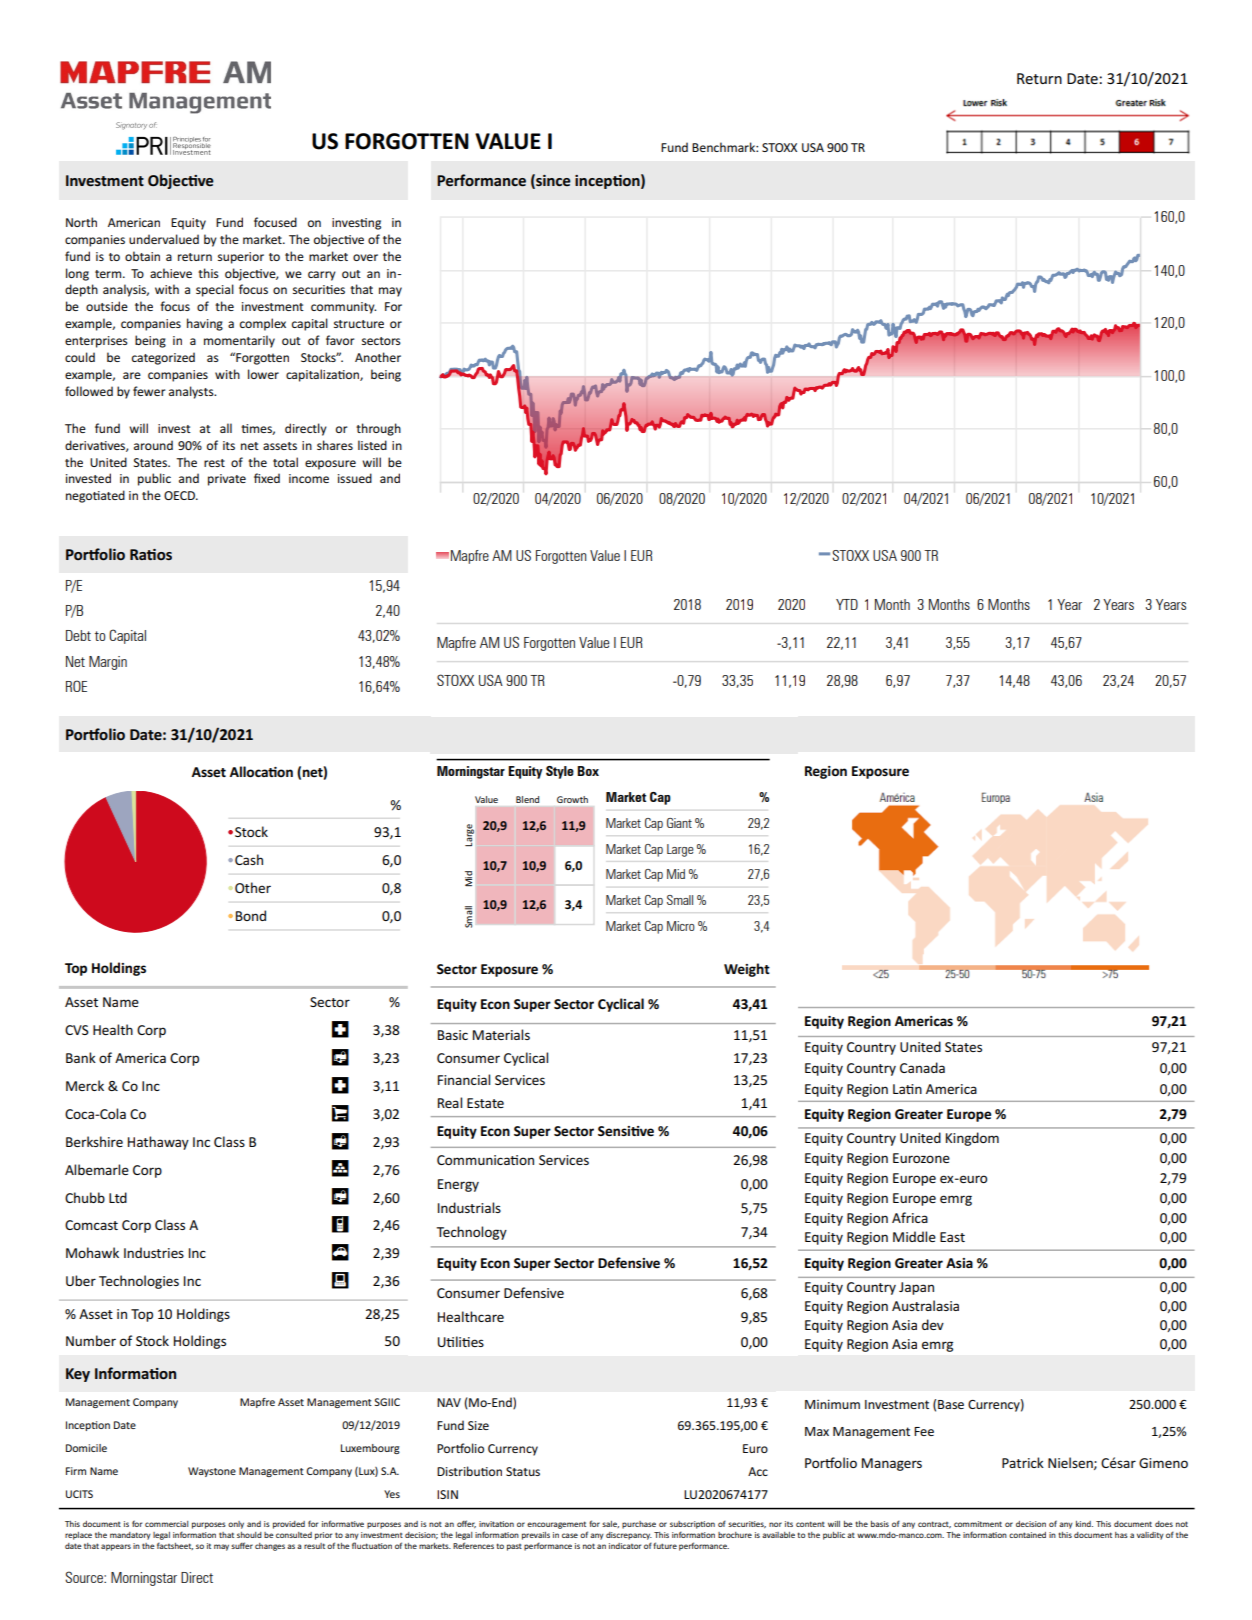  Describe the element at coordinates (236, 1525) in the screenshot. I see `only` at that location.
